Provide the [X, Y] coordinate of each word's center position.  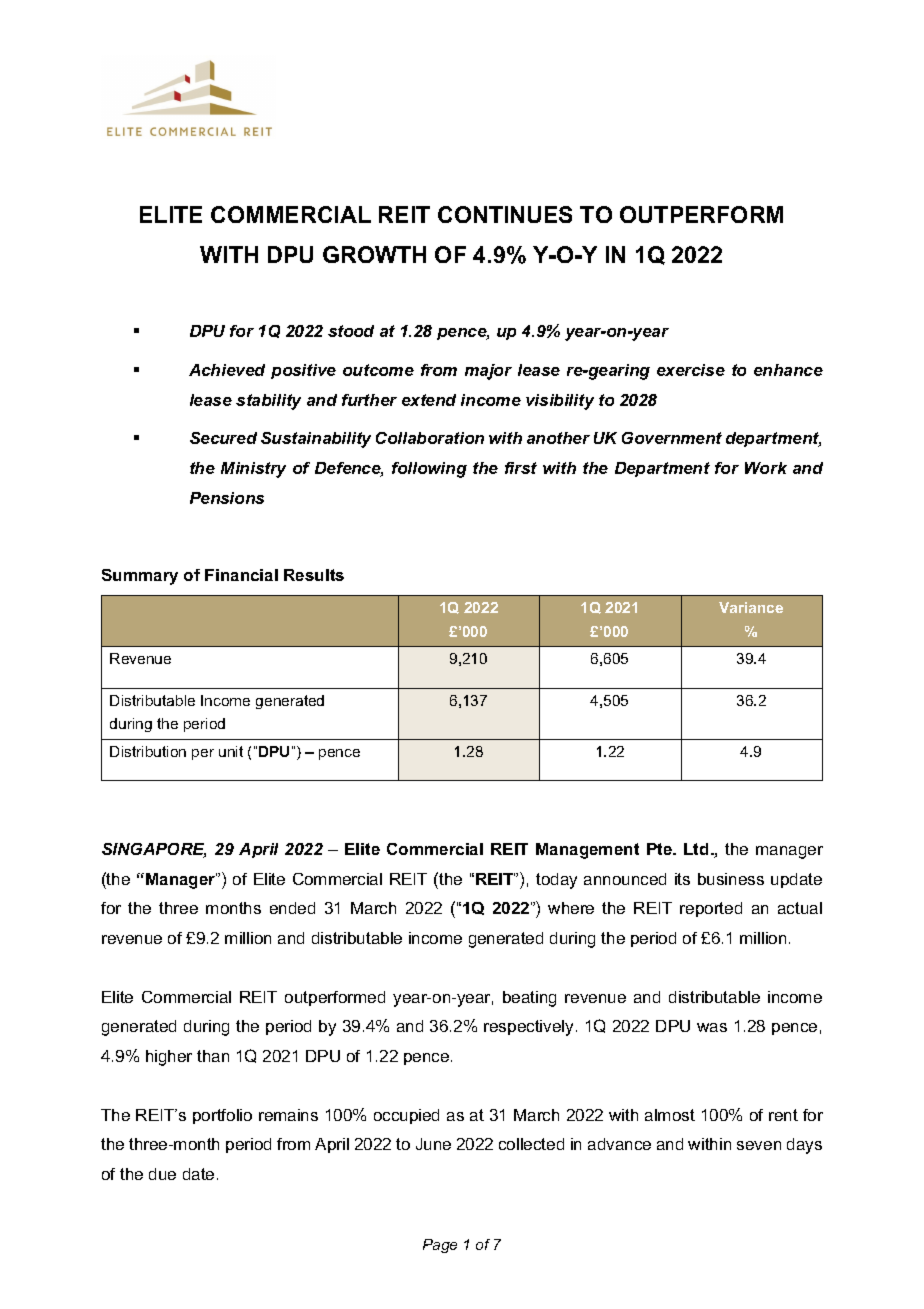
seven [759, 1145]
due [162, 1174]
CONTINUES [505, 214]
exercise [691, 370]
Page [440, 1246]
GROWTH [374, 254]
